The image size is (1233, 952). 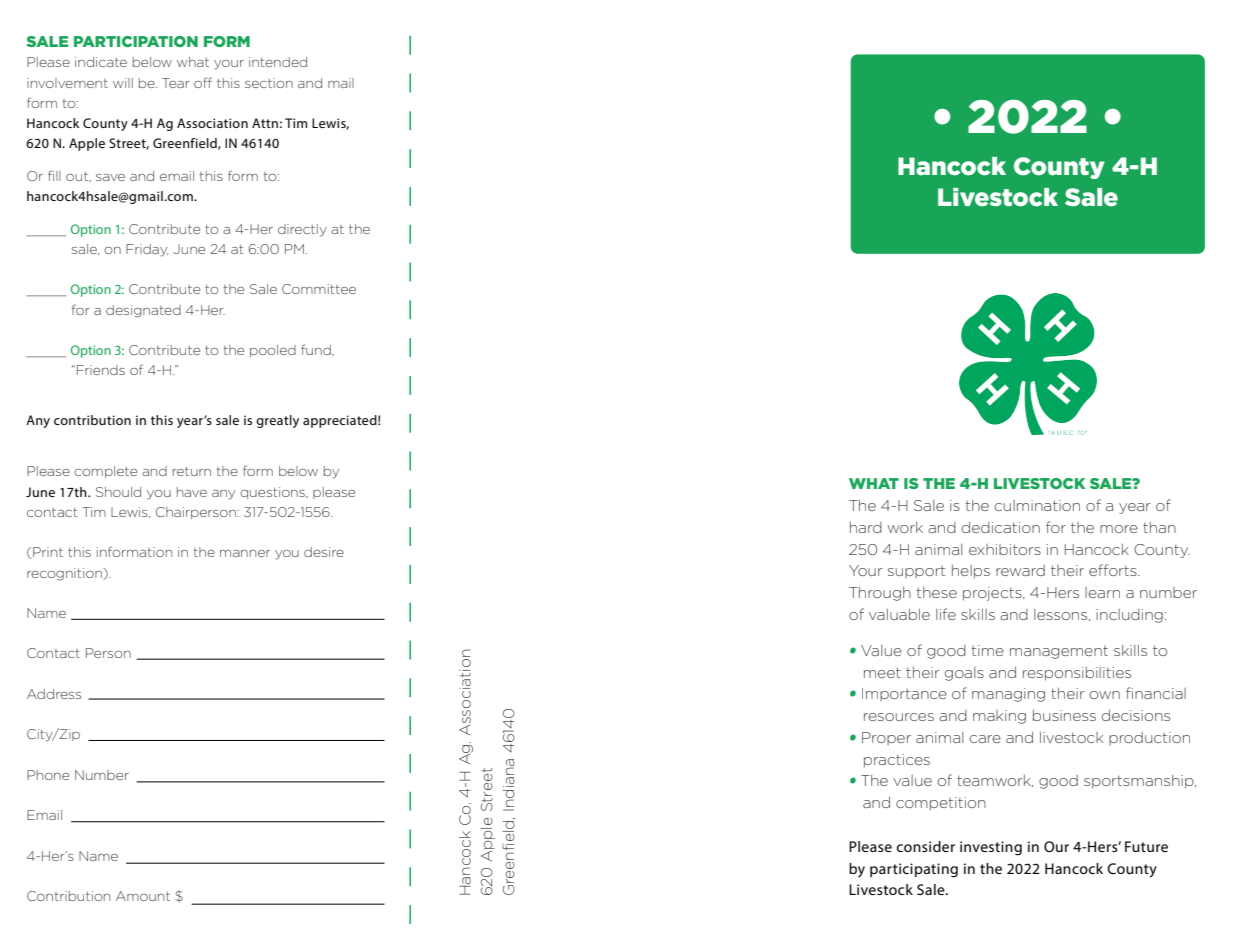 I want to click on Tear, so click(x=175, y=83).
